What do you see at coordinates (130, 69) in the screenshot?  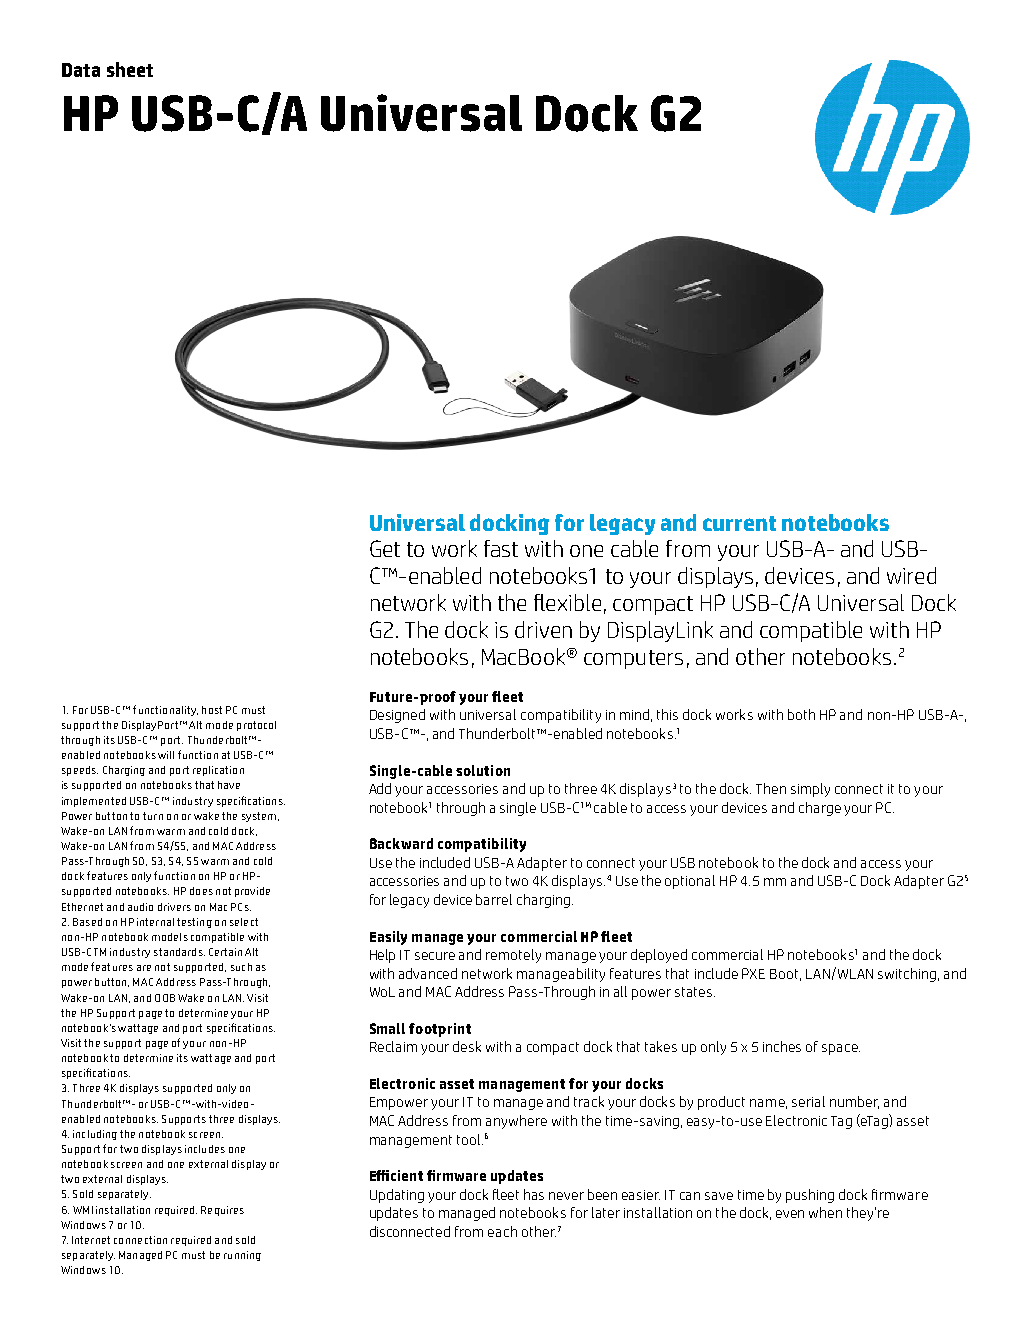 I see `sheet` at bounding box center [130, 69].
